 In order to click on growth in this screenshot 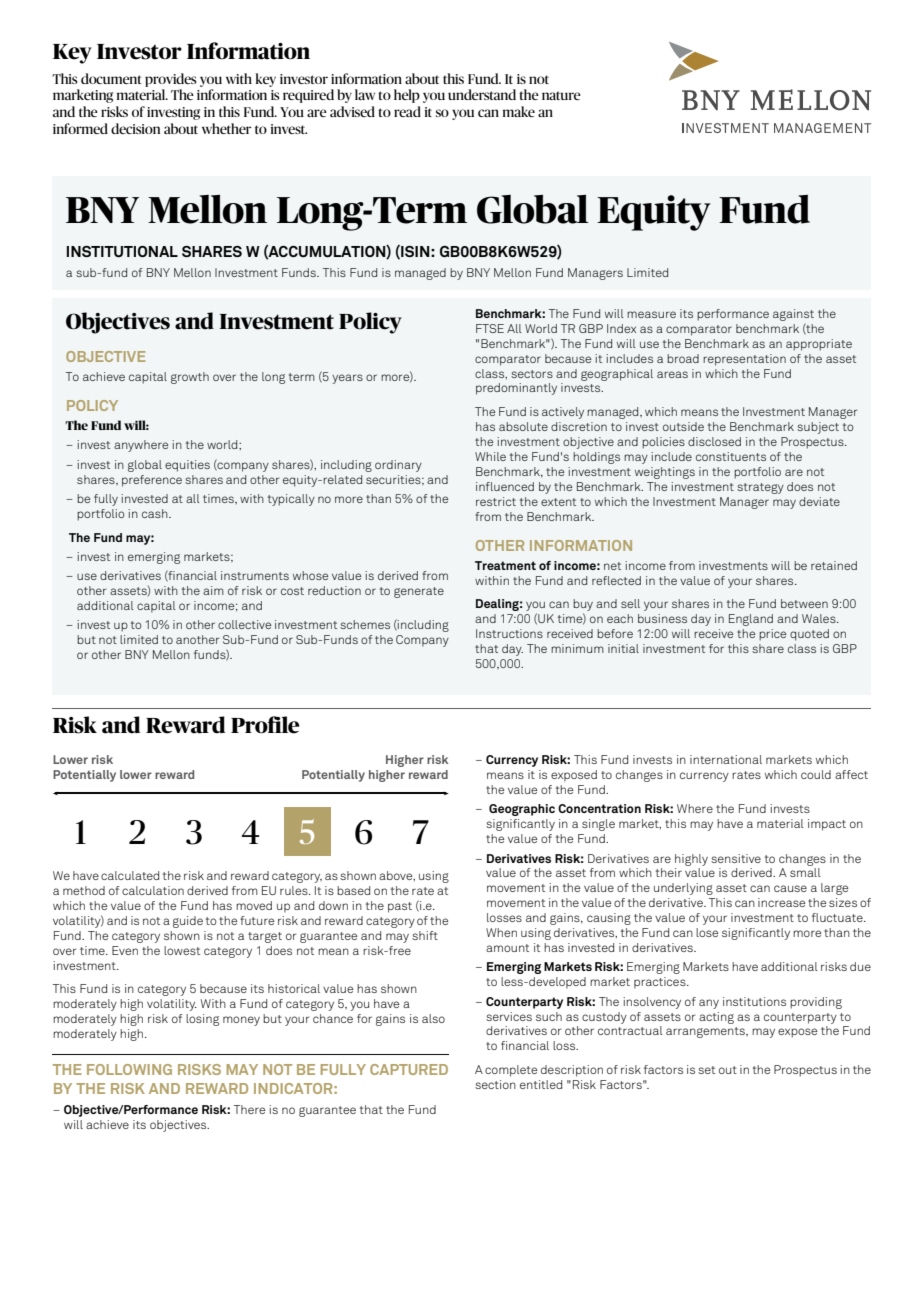, I will do `click(190, 378)`.
